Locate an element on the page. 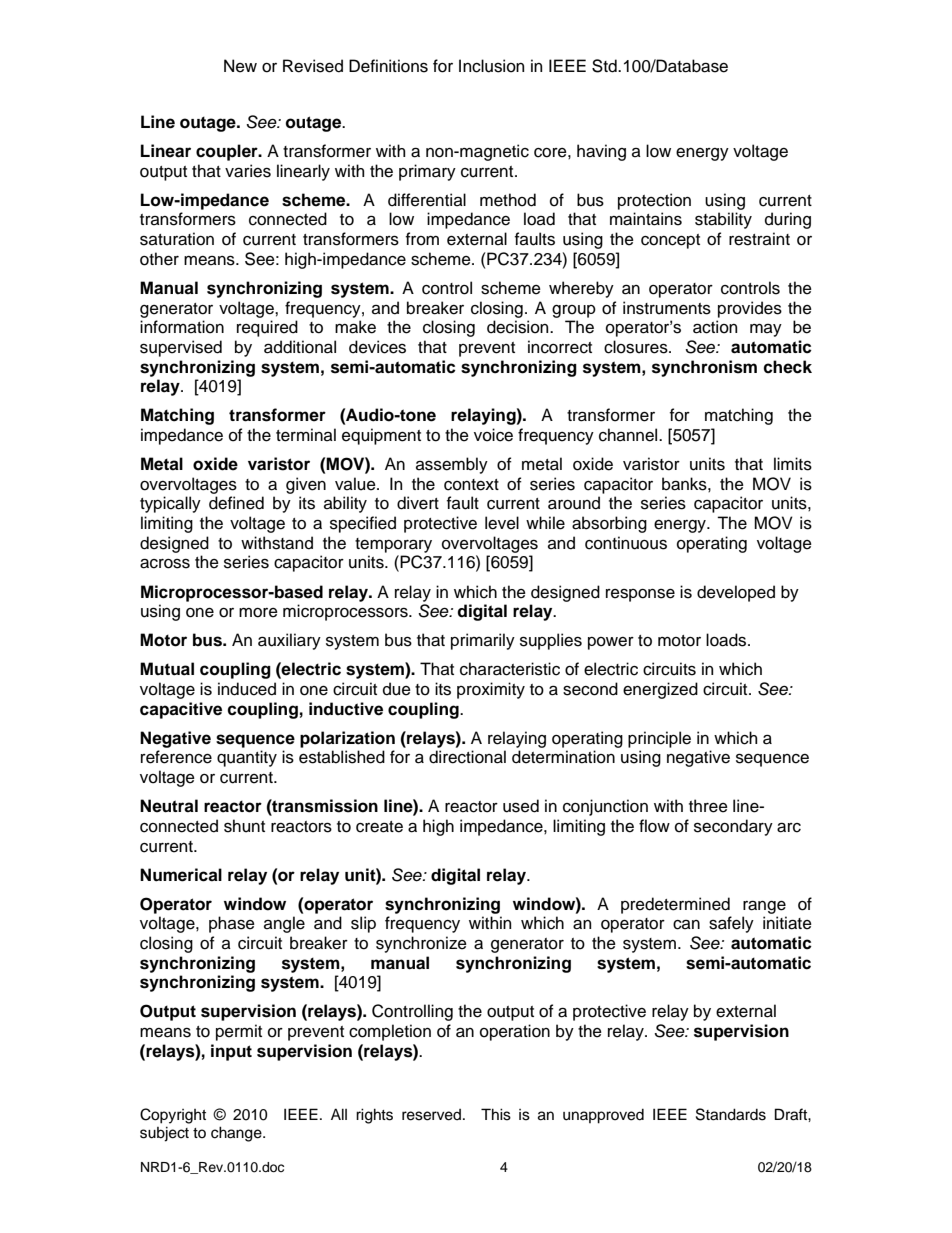 The width and height of the image is (952, 1233). New is located at coordinates (240, 66).
